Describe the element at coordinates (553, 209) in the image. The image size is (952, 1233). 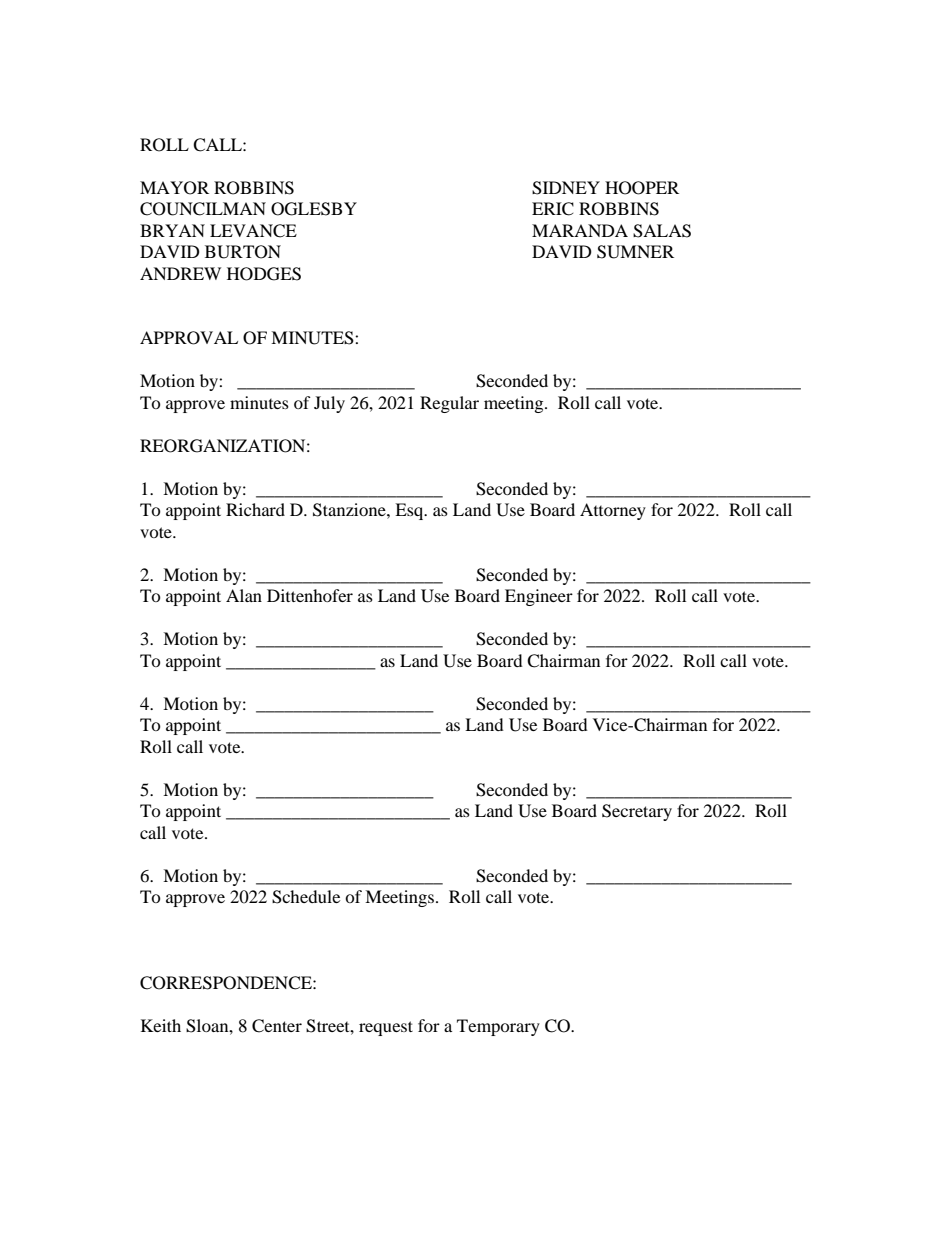
I see `ERIC` at that location.
